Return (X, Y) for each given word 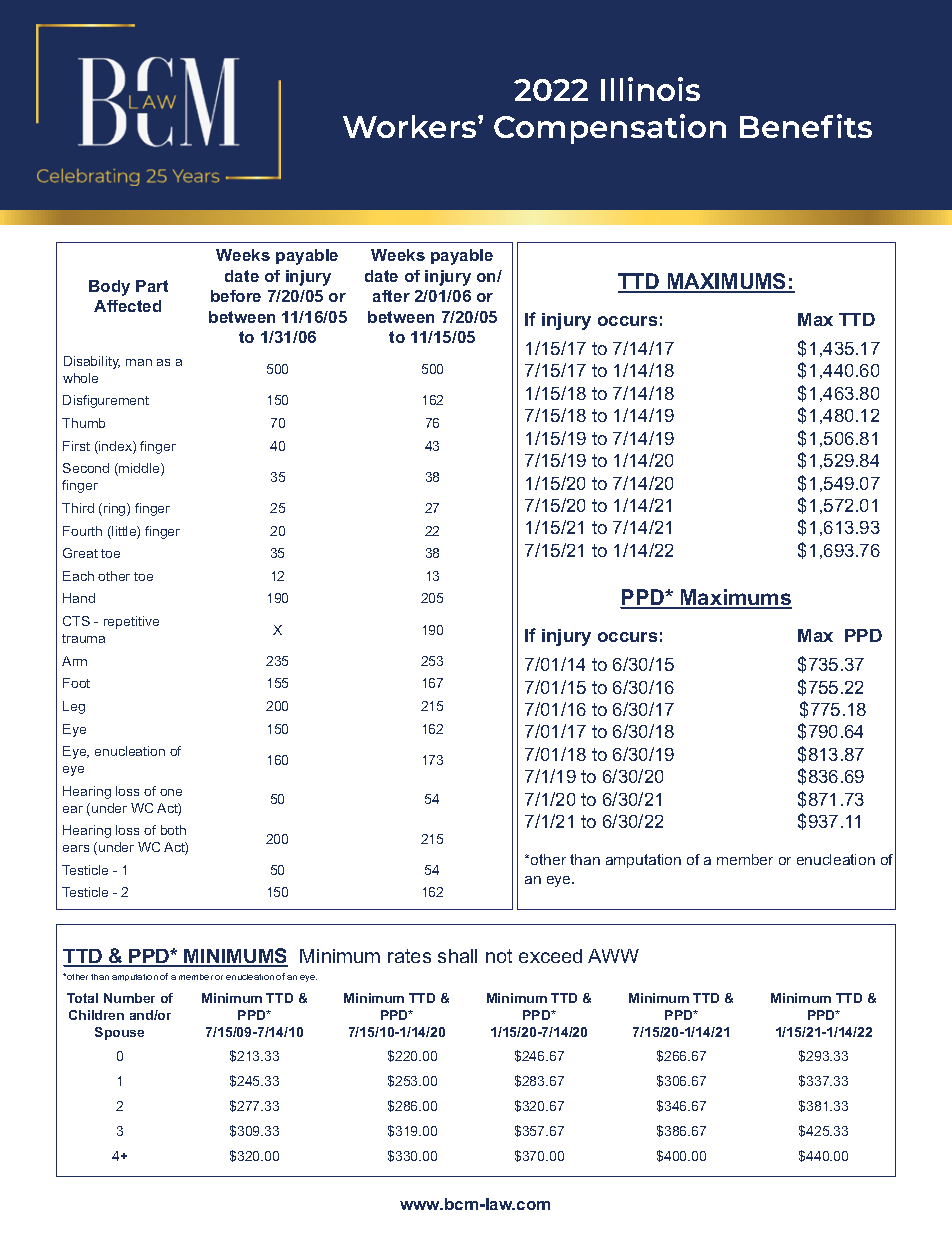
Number (129, 998)
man (139, 362)
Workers (411, 126)
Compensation (610, 129)
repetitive (131, 622)
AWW (613, 956)
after (391, 296)
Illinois (650, 89)
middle (139, 469)
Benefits (806, 126)
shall (457, 956)
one (171, 792)
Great (80, 553)
